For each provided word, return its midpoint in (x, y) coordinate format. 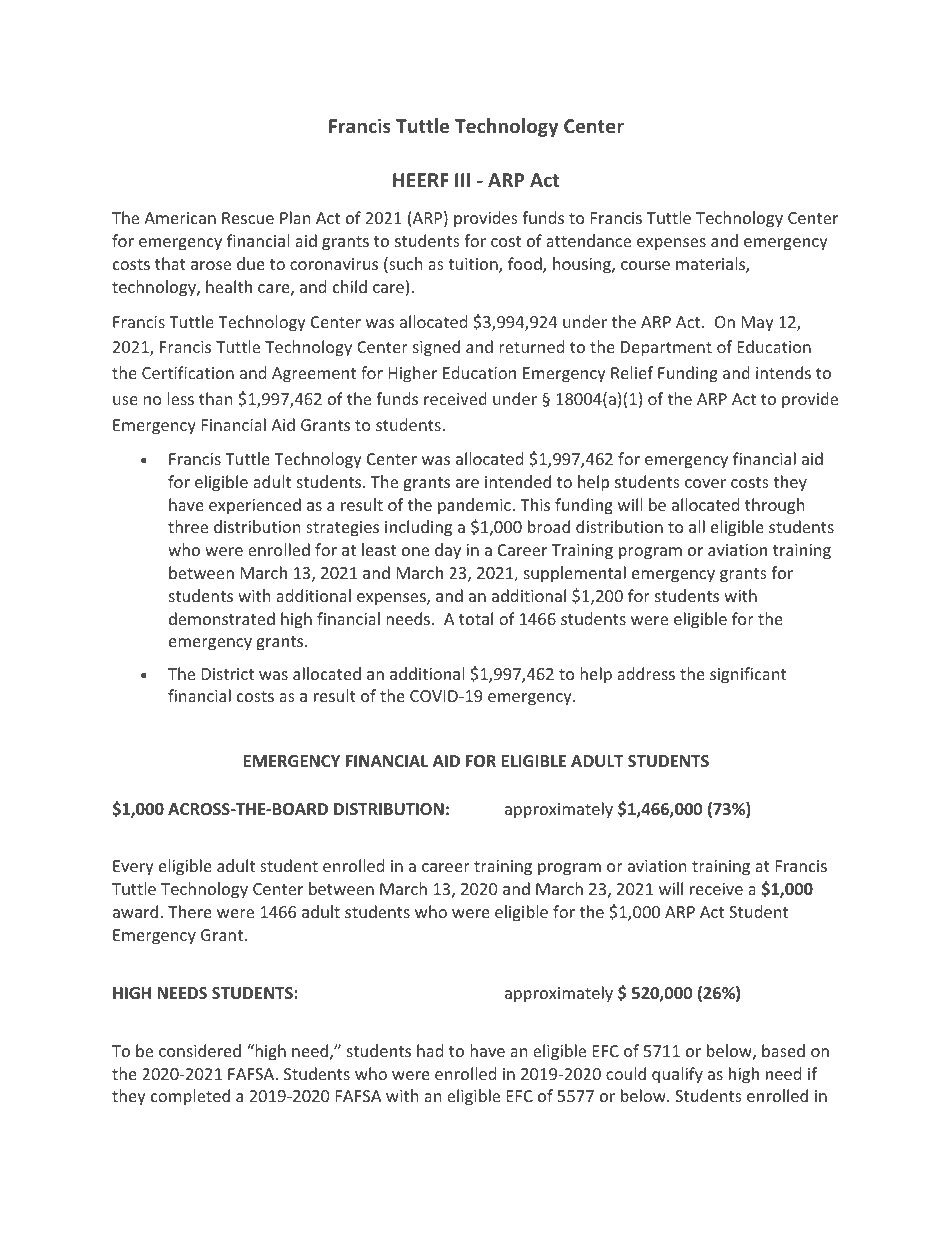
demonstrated (222, 618)
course (645, 265)
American (180, 218)
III (462, 180)
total (476, 618)
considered (200, 1050)
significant (748, 675)
